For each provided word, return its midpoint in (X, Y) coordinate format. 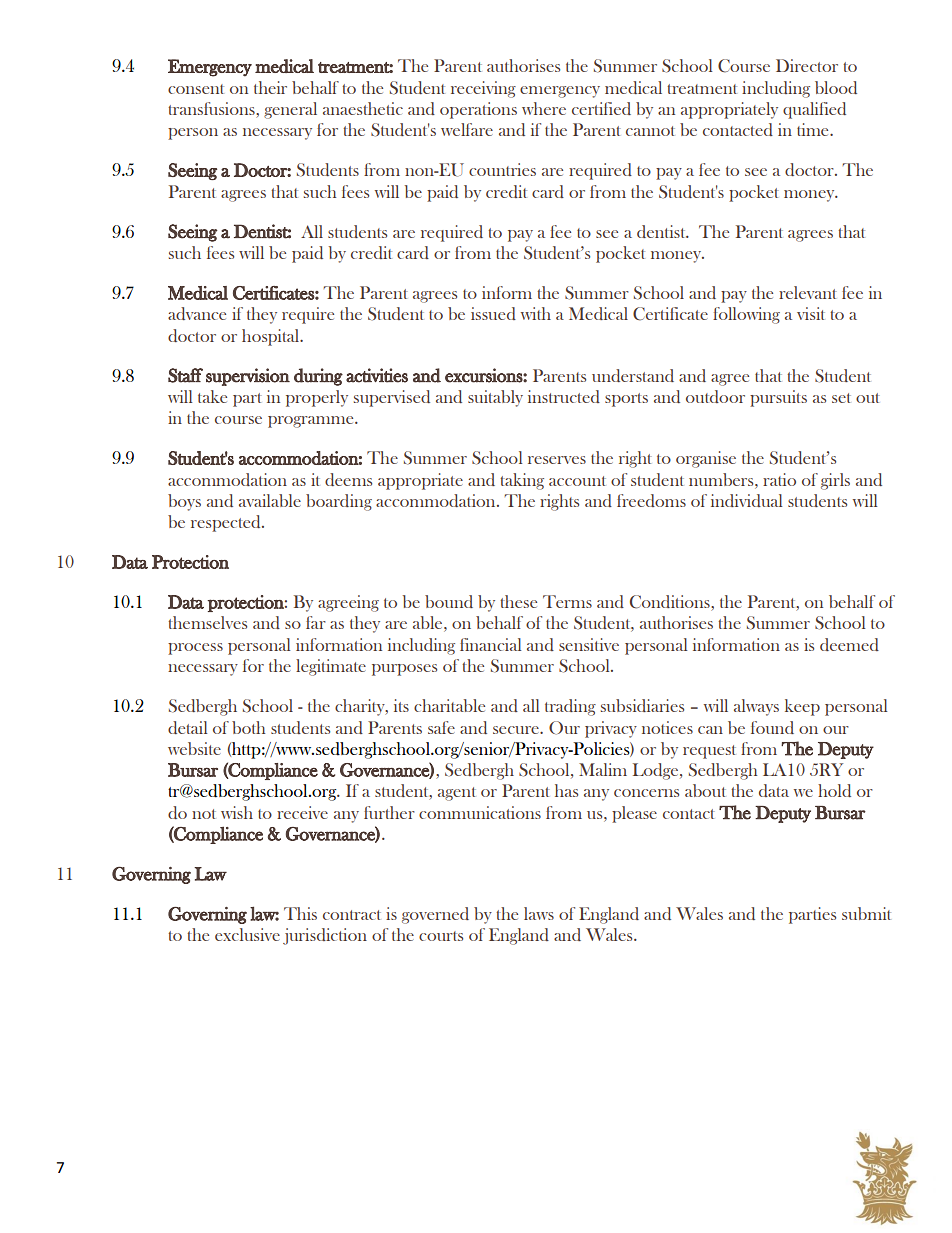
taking (522, 481)
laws (539, 913)
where (544, 108)
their (270, 87)
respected (227, 523)
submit (866, 913)
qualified (814, 110)
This (300, 913)
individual (747, 500)
